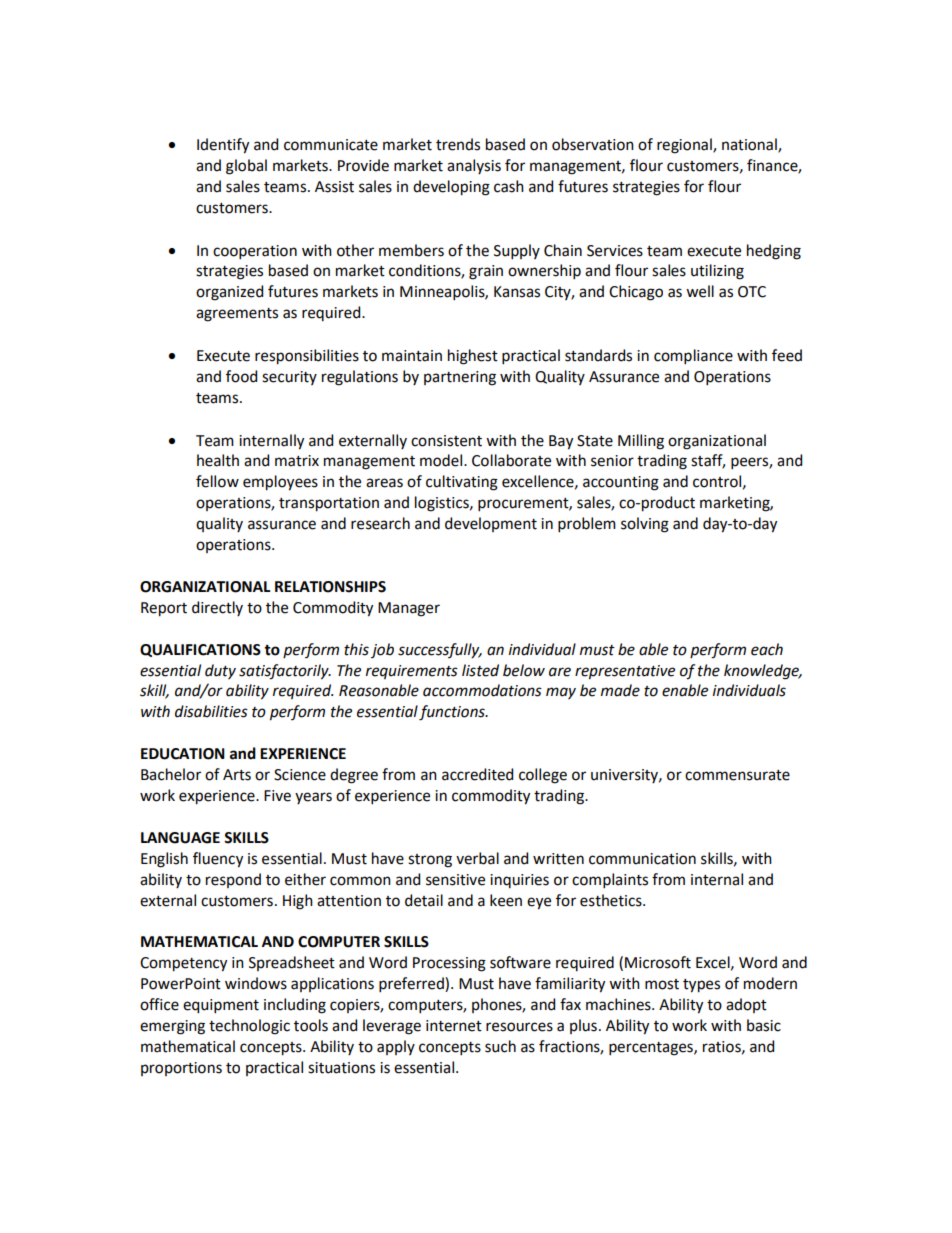 This image has height=1233, width=952. What do you see at coordinates (217, 608) in the image?
I see `directly` at bounding box center [217, 608].
